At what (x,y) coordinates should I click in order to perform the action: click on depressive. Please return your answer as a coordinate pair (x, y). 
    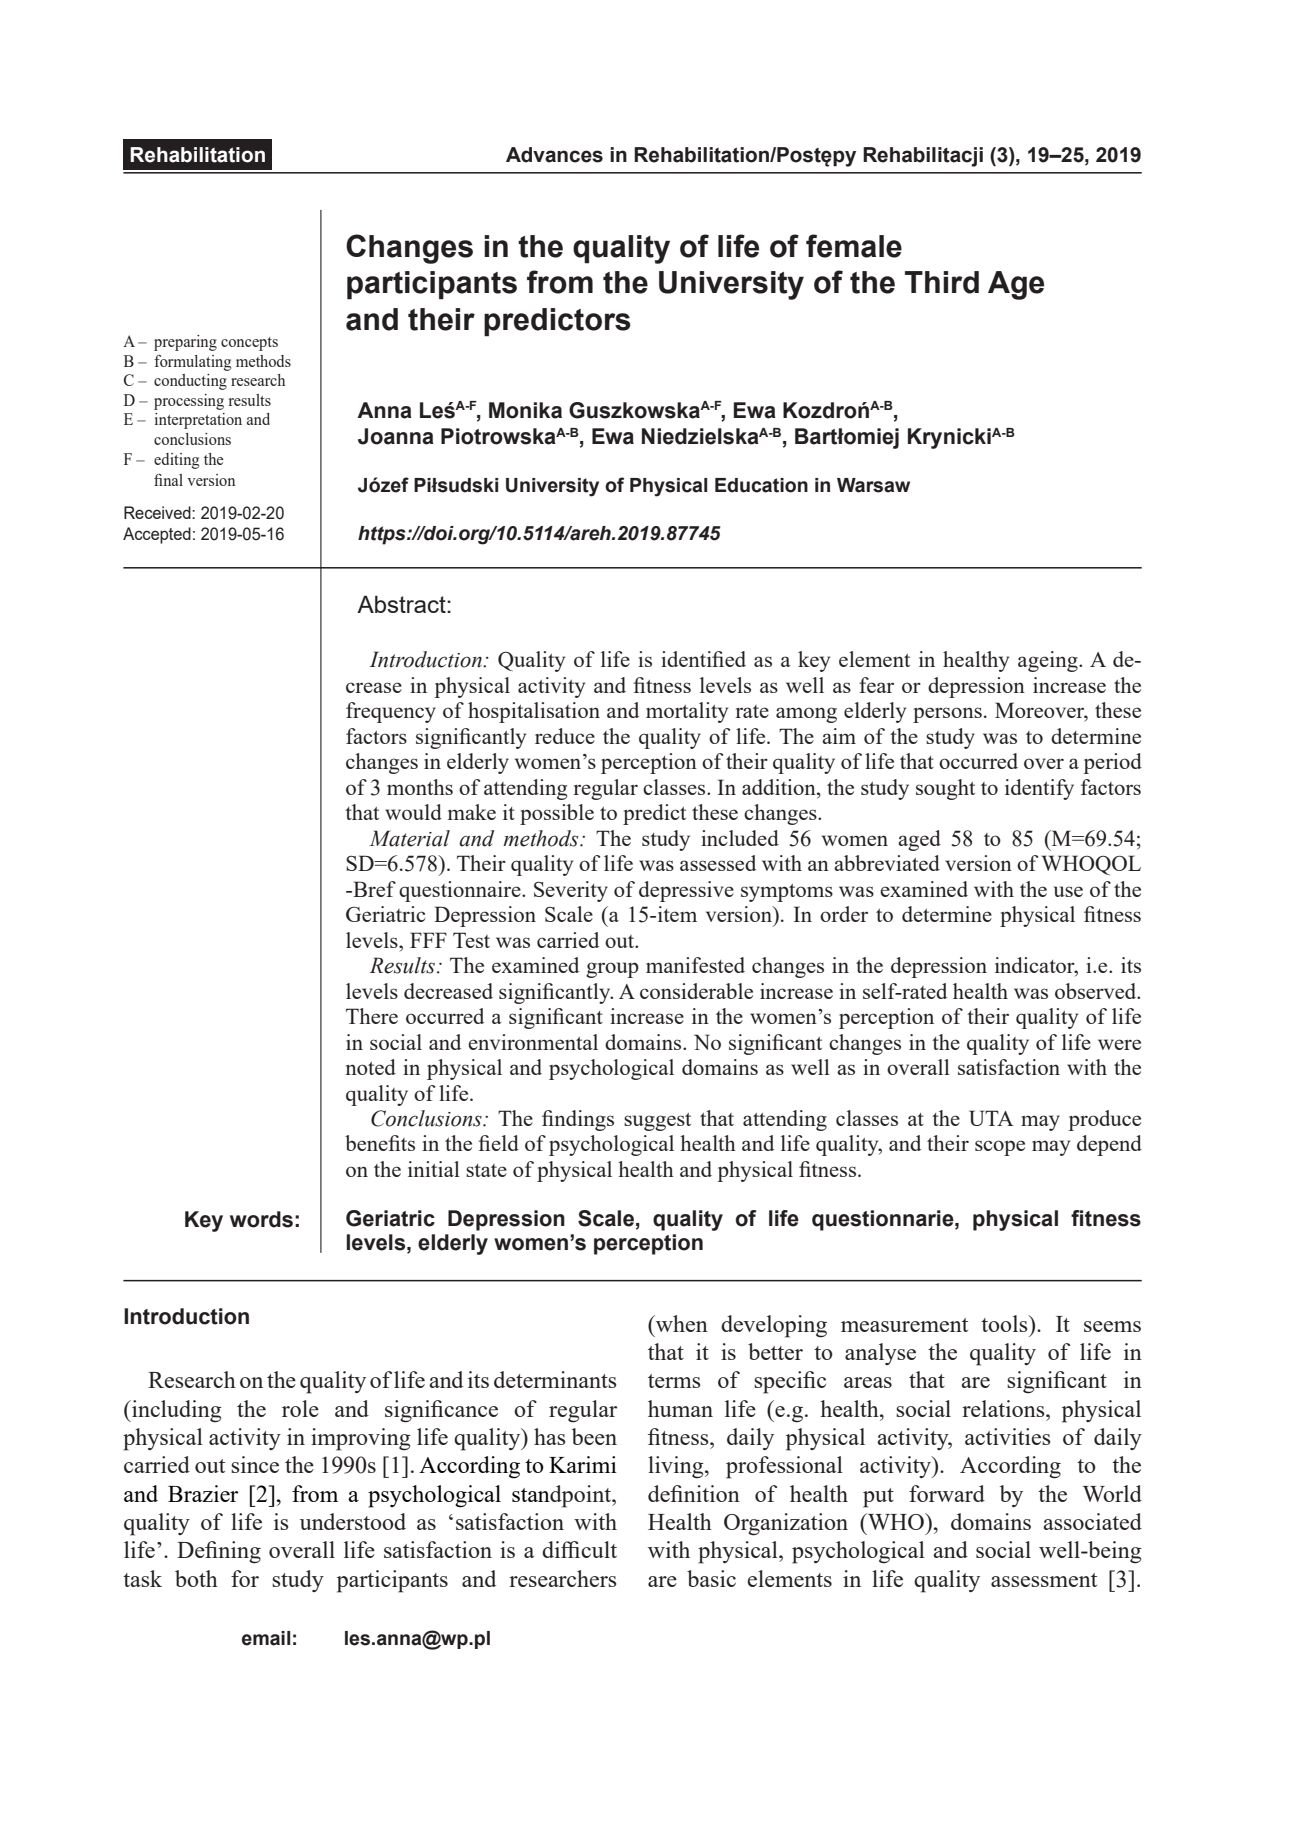
    Looking at the image, I should click on (686, 891).
